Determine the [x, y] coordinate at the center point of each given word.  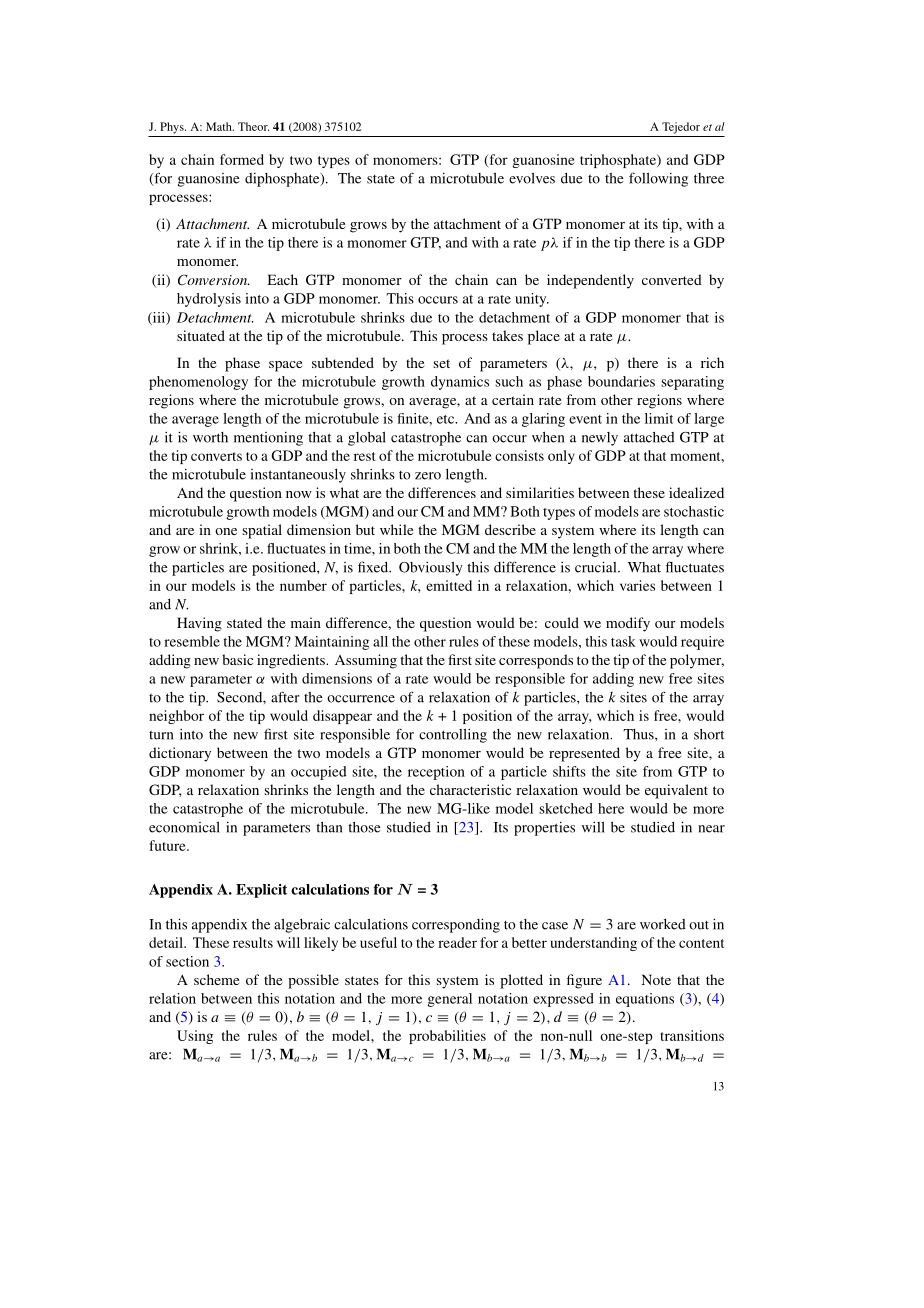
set [441, 363]
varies [637, 585]
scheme [216, 979]
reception [436, 773]
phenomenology [198, 383]
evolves [532, 178]
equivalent [676, 791]
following [658, 179]
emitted [449, 585]
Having [199, 624]
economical [184, 827]
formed [242, 159]
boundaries [621, 381]
